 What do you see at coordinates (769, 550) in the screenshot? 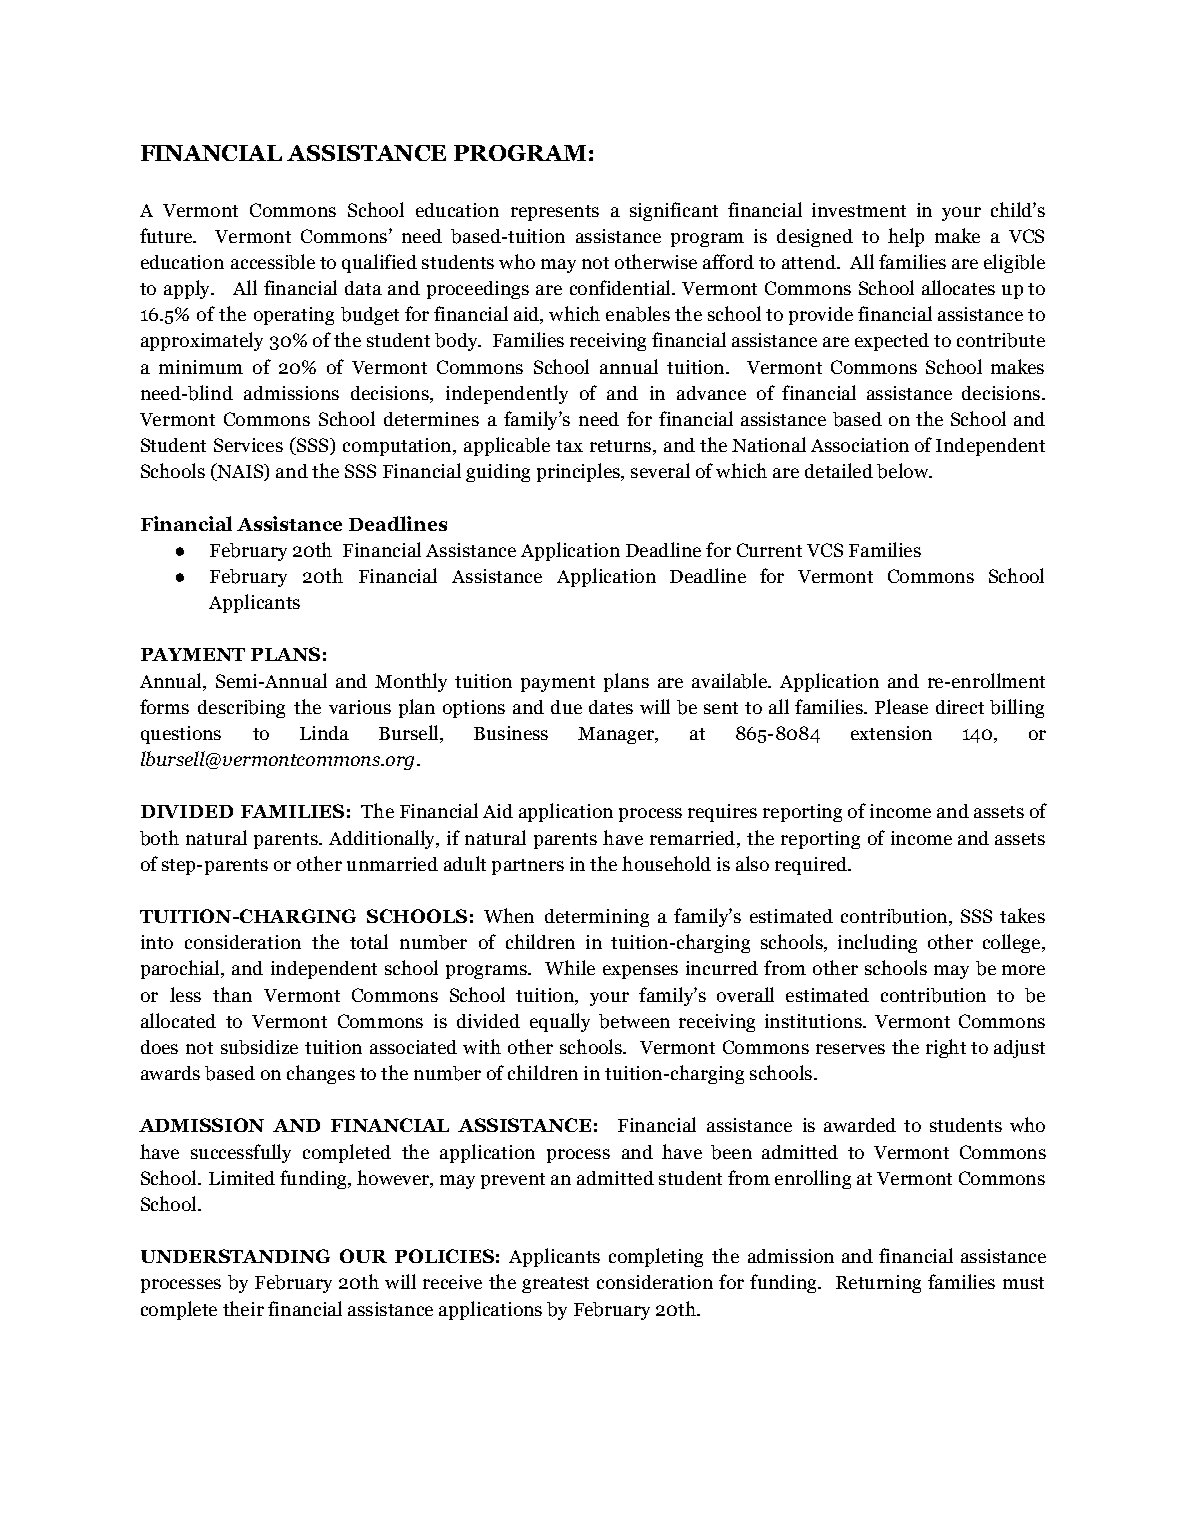
I see `Current` at bounding box center [769, 550].
